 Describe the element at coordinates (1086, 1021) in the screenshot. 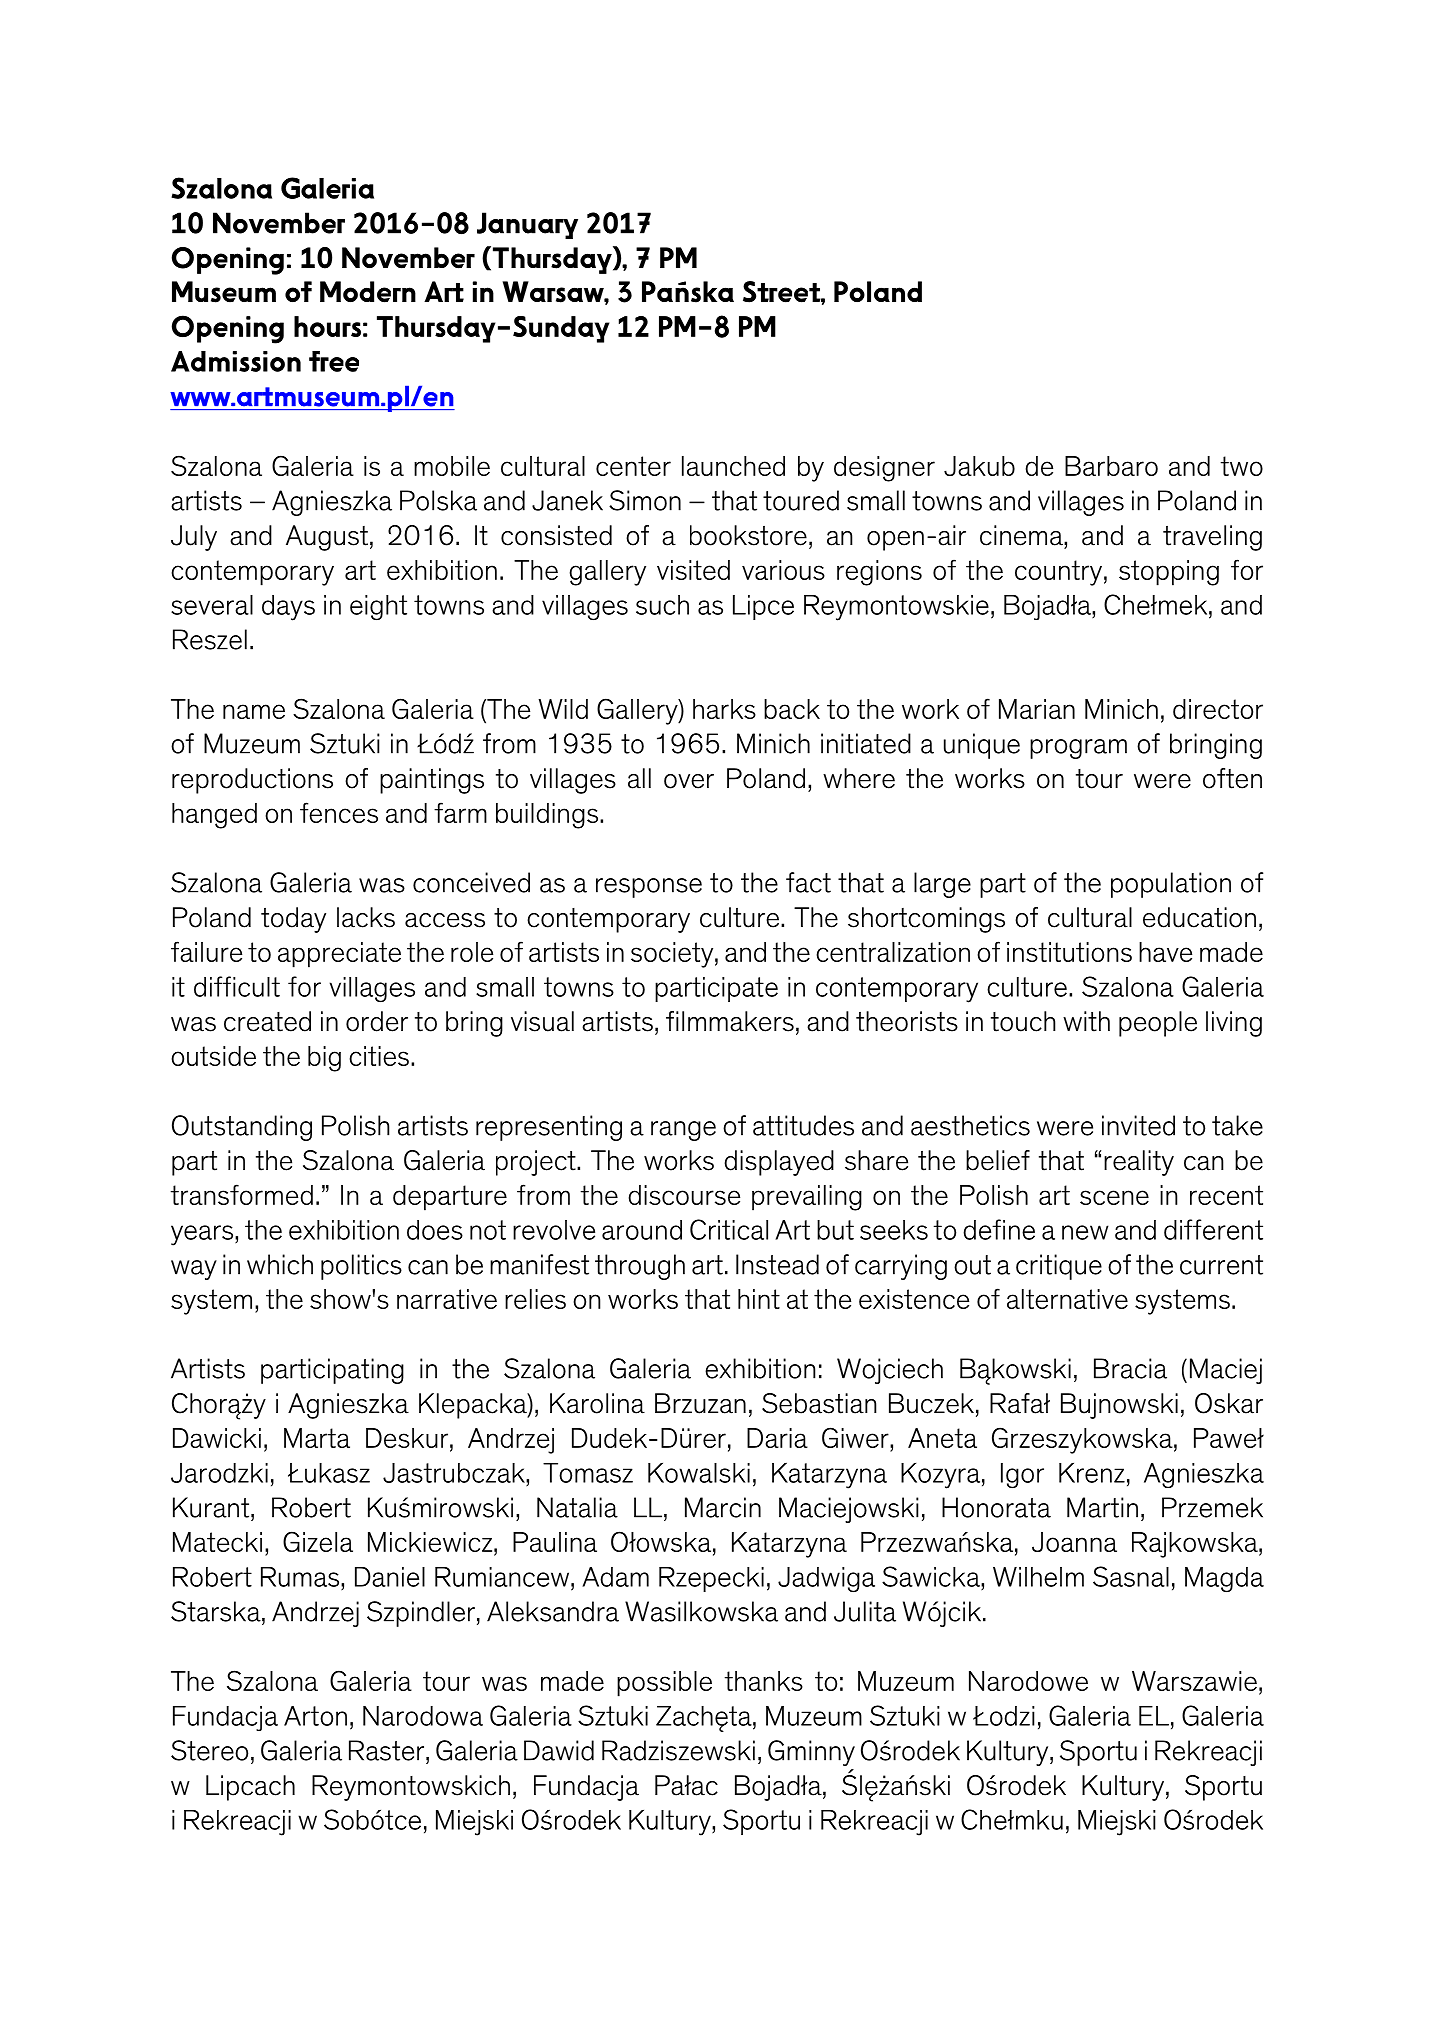

I see `with` at that location.
